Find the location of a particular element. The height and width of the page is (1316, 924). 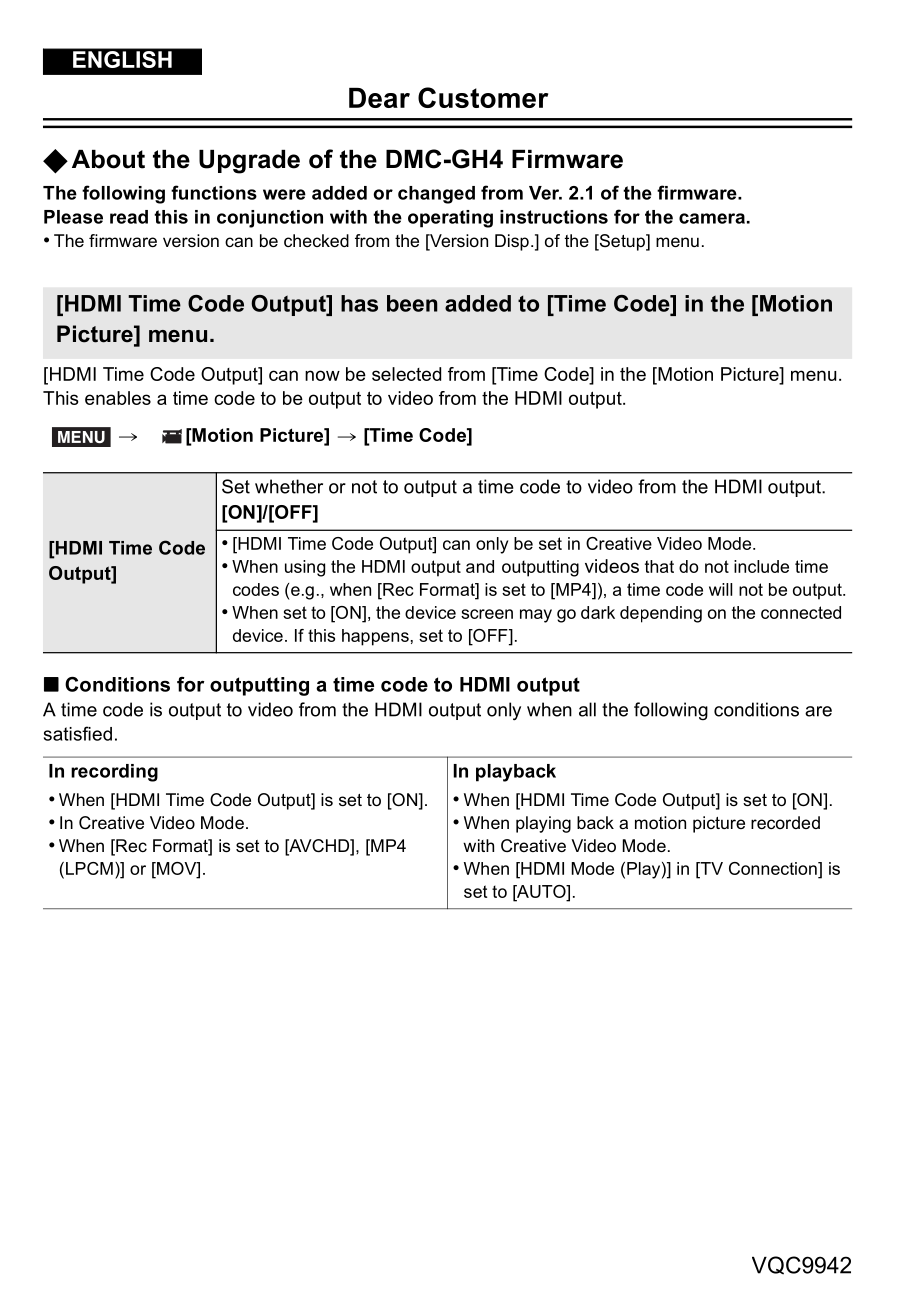

and is located at coordinates (480, 566).
